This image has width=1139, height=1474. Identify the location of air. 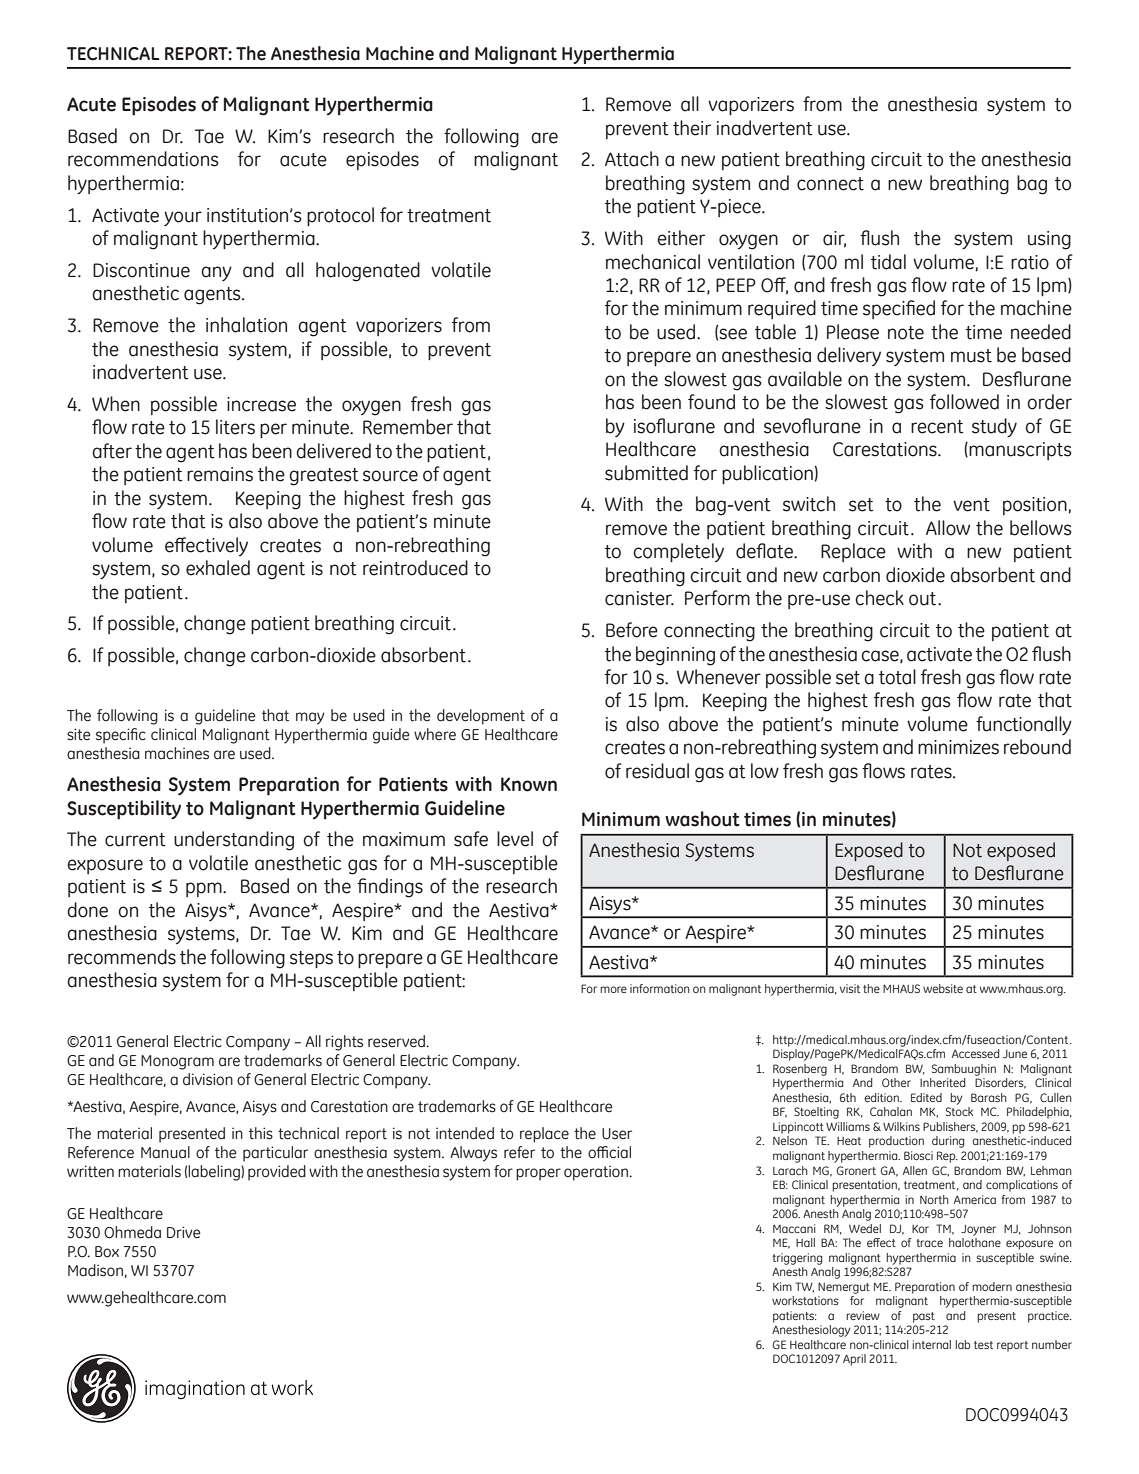
(834, 239).
